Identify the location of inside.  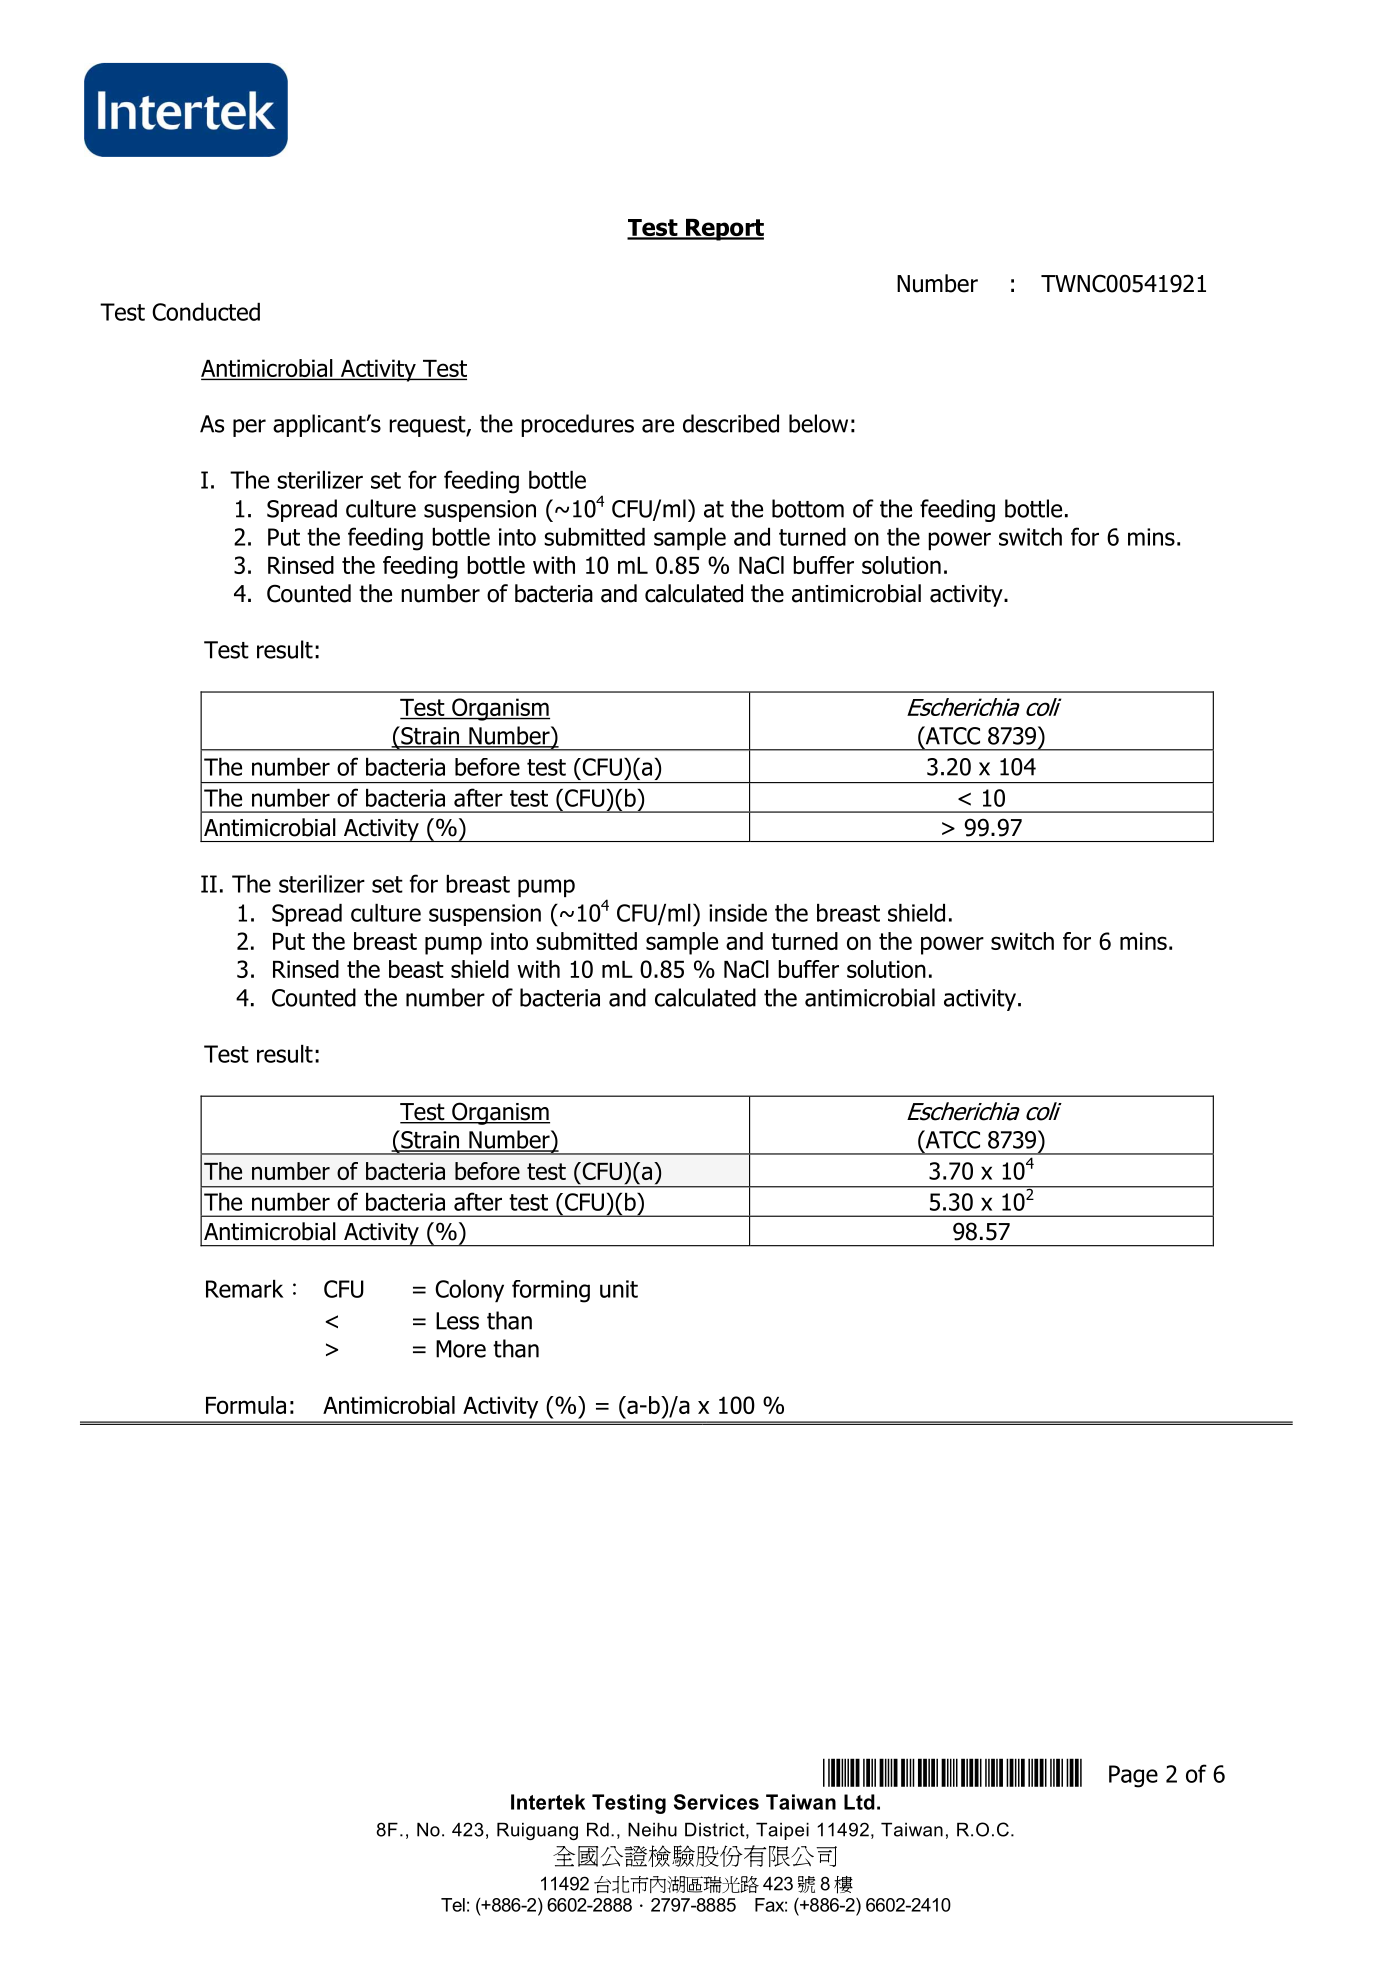
(738, 913).
